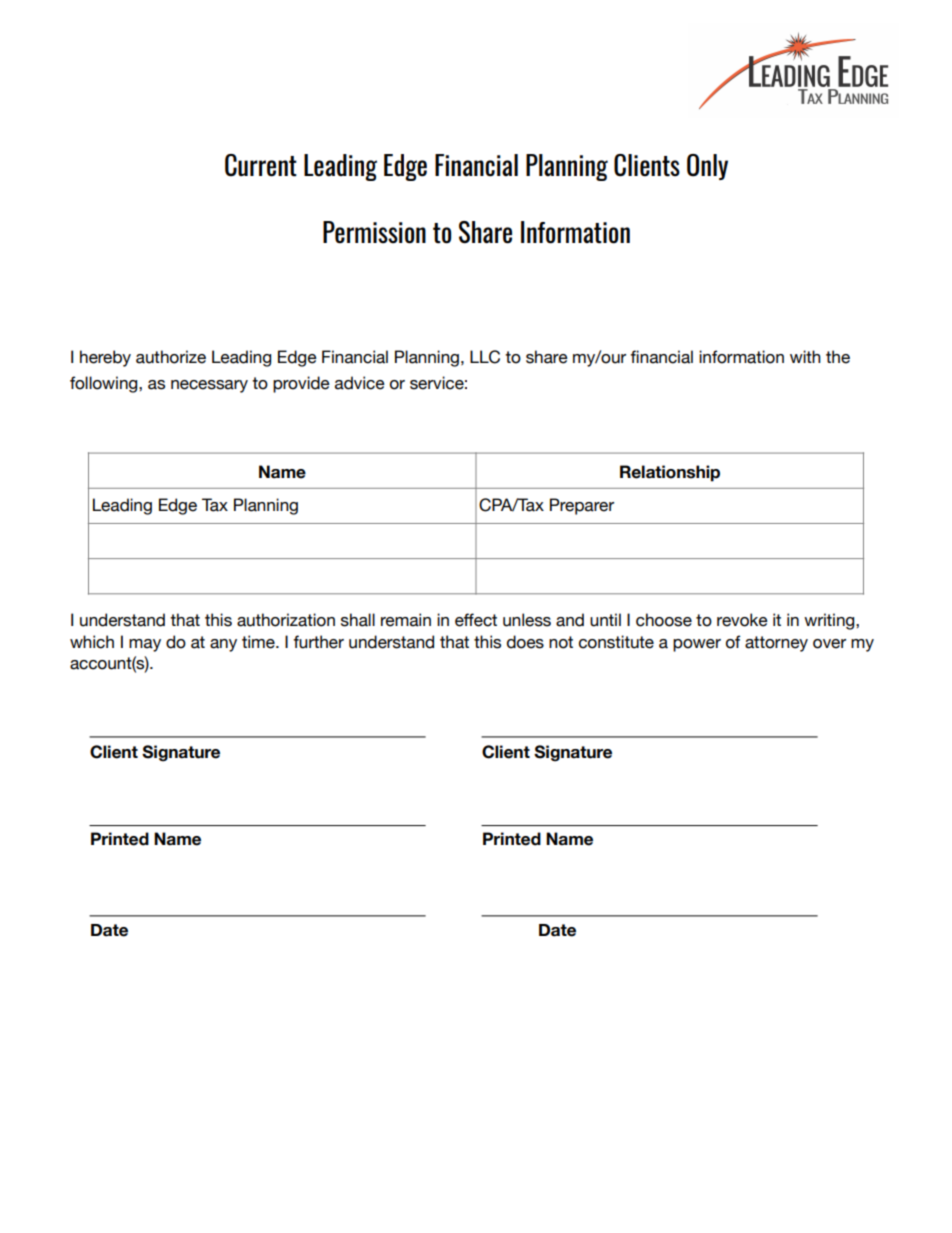  What do you see at coordinates (261, 165) in the image?
I see `Current` at bounding box center [261, 165].
